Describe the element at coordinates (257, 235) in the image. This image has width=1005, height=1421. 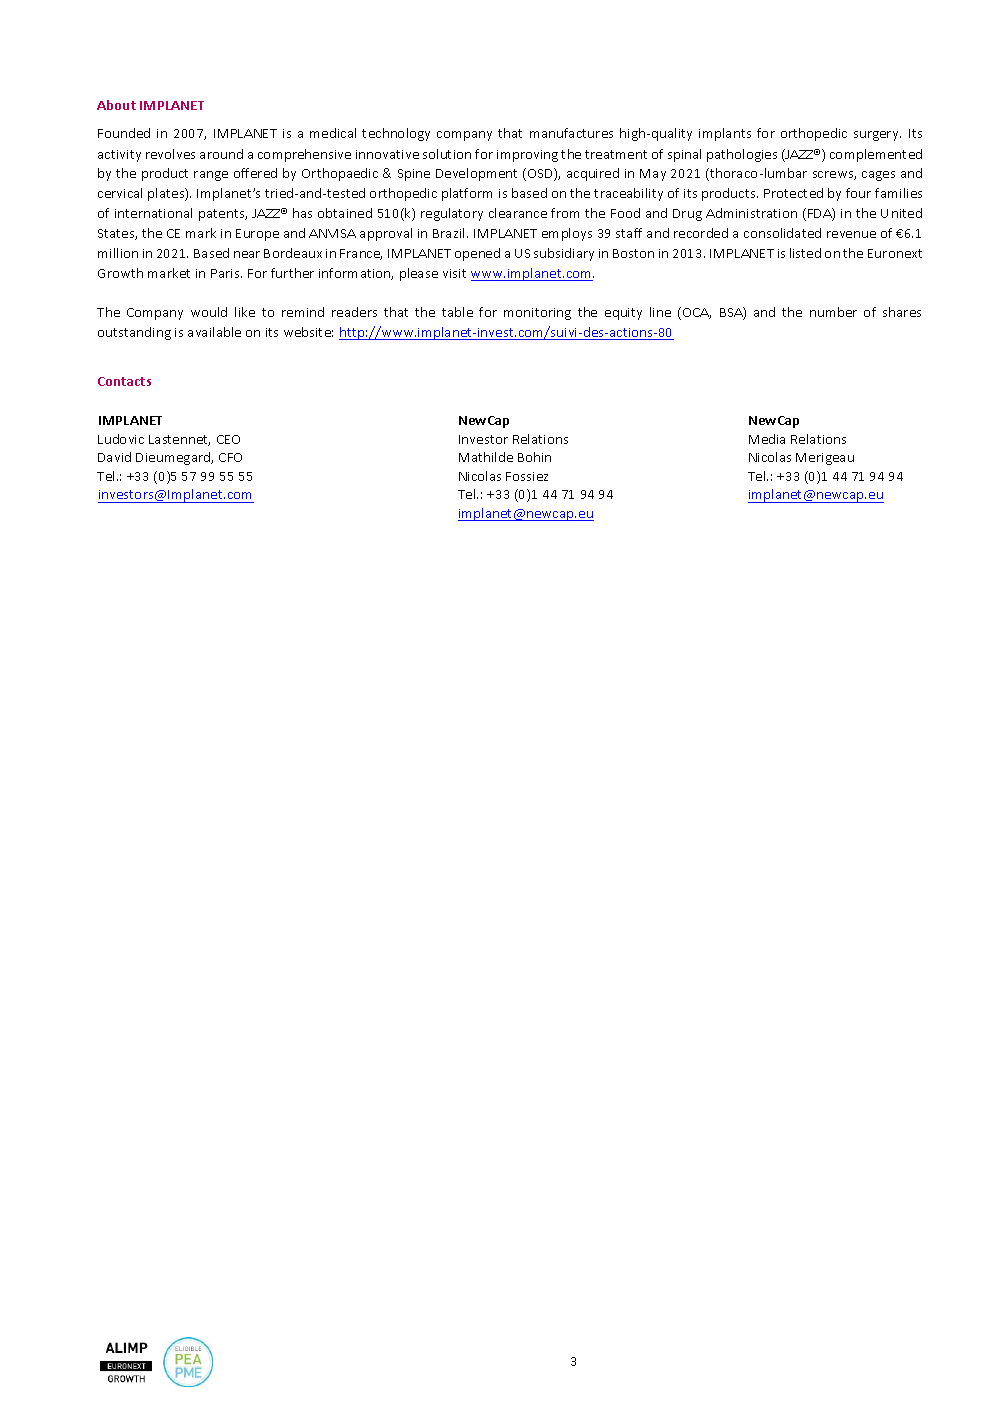
I see `Europe` at that location.
